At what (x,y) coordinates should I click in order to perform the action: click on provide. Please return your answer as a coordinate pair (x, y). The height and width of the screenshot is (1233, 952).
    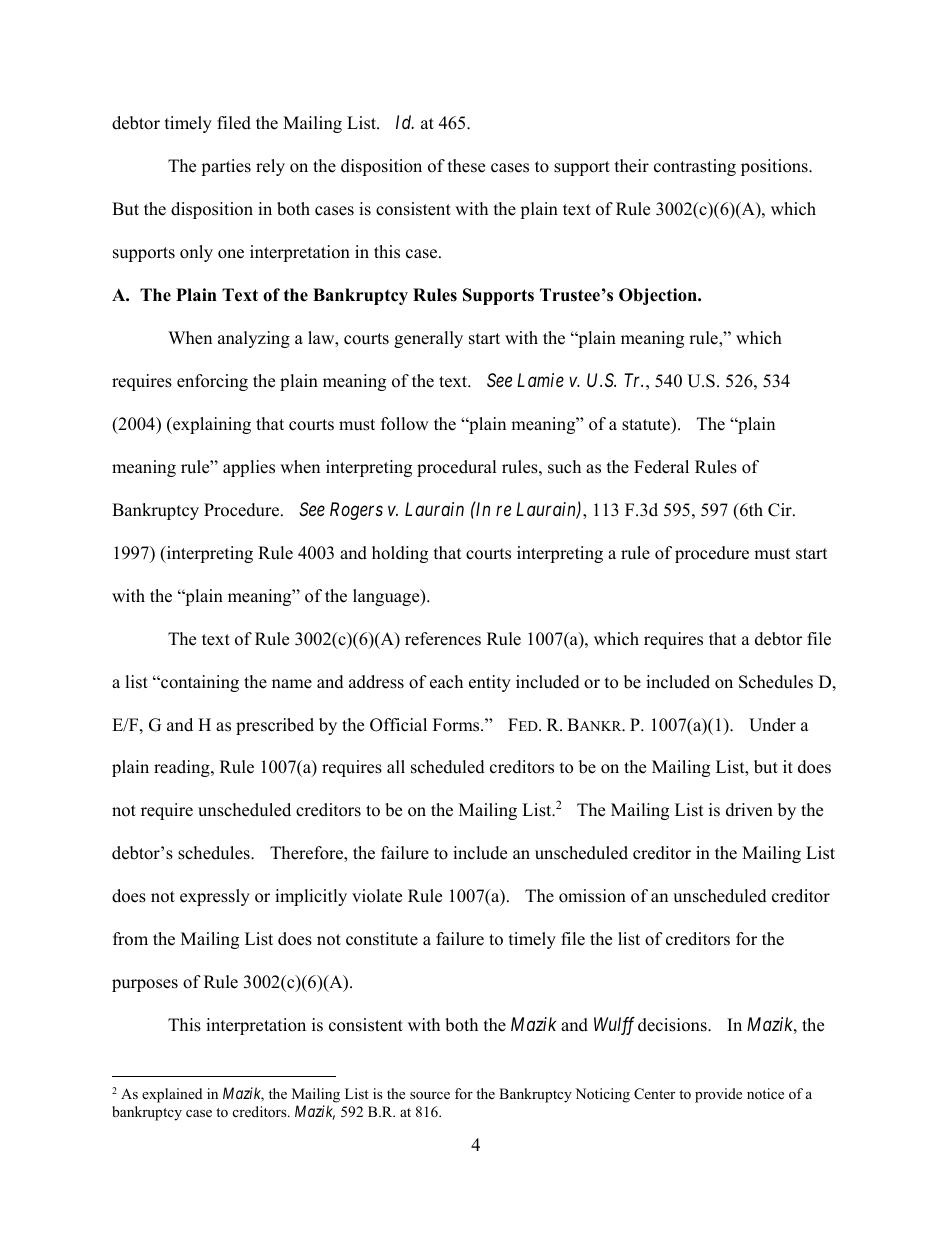
    Looking at the image, I should click on (718, 1095).
